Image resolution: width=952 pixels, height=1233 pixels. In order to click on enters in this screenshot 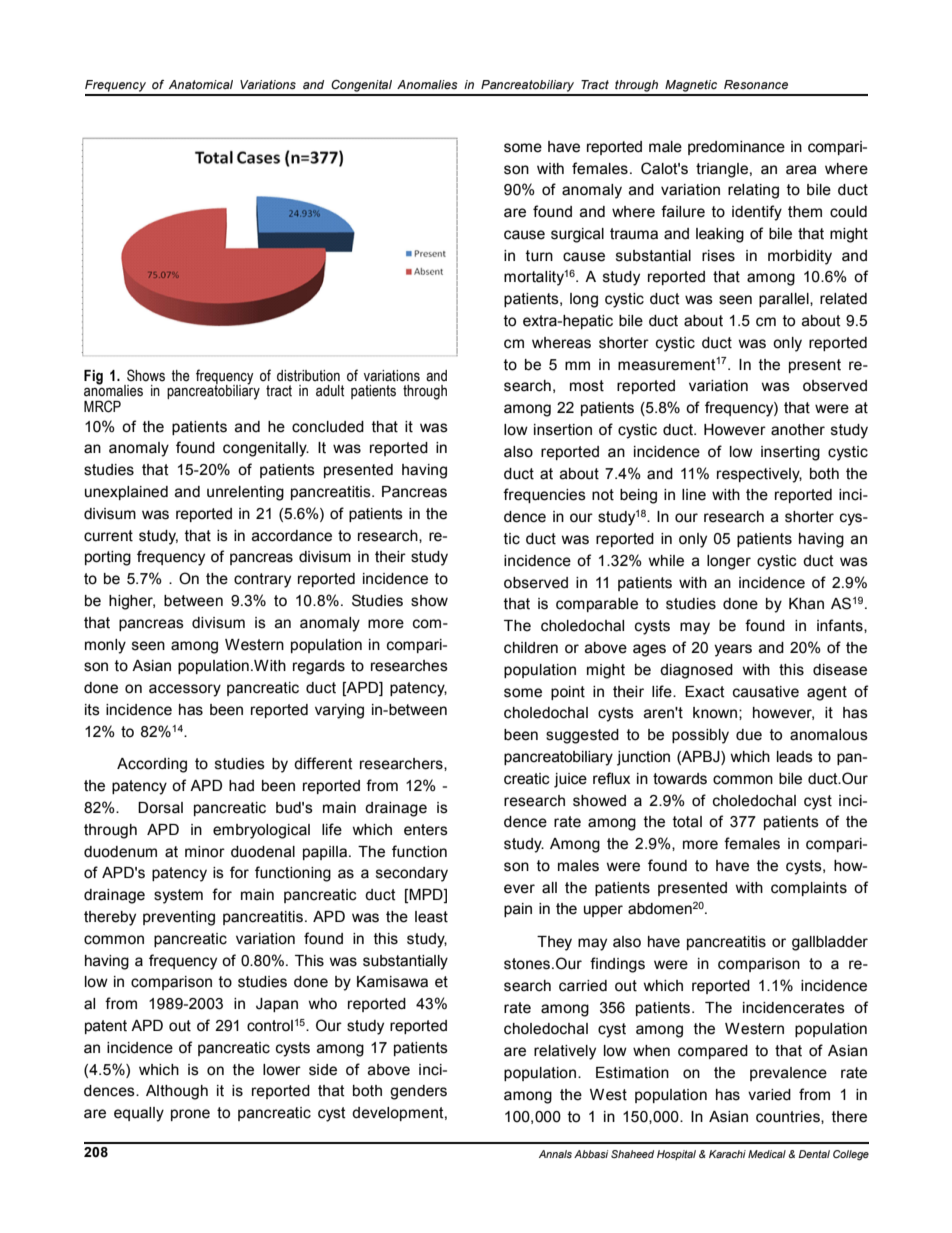, I will do `click(426, 830)`.
